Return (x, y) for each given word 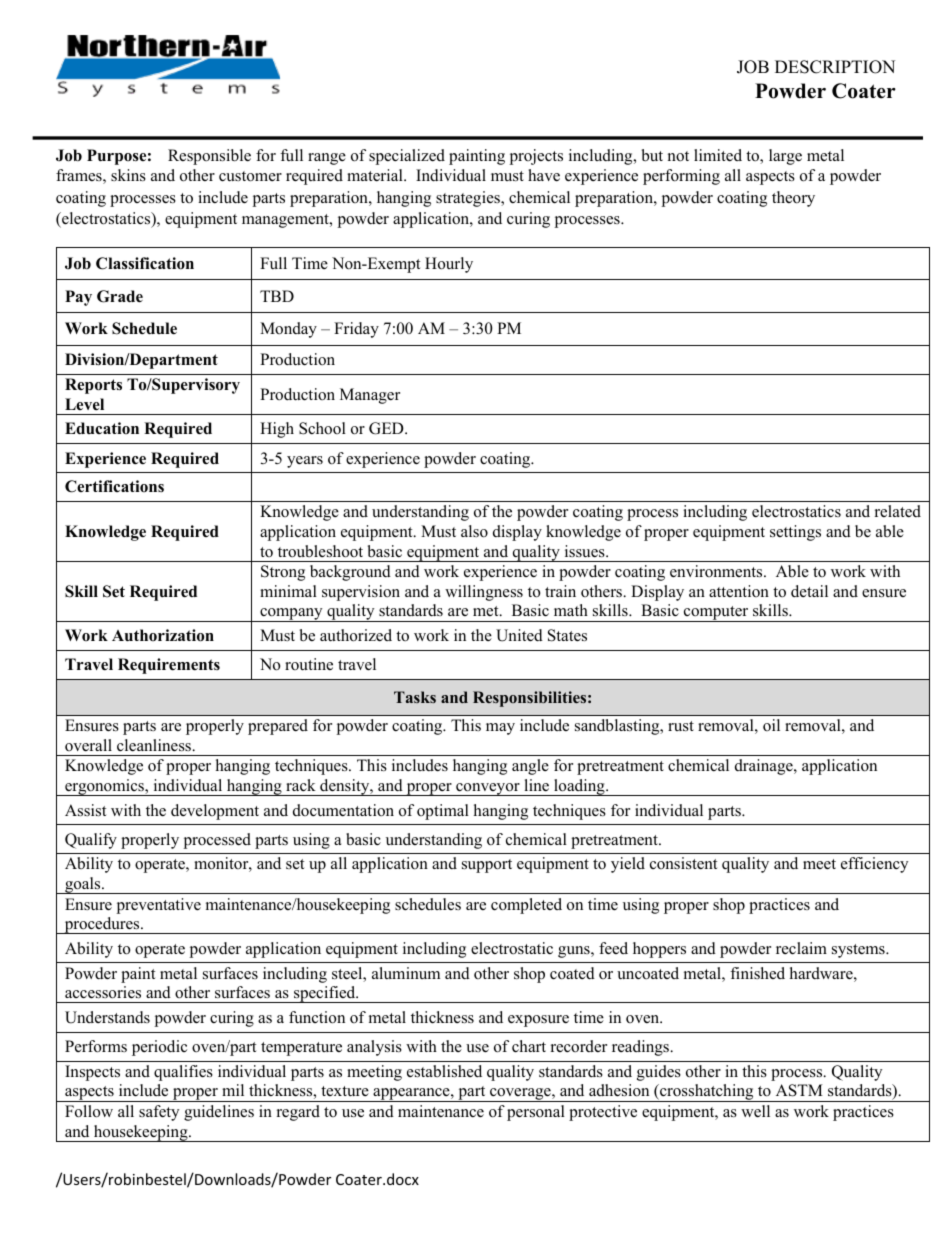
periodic (159, 1048)
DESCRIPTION (835, 67)
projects (536, 157)
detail (809, 591)
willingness (484, 593)
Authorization (163, 635)
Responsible (209, 157)
